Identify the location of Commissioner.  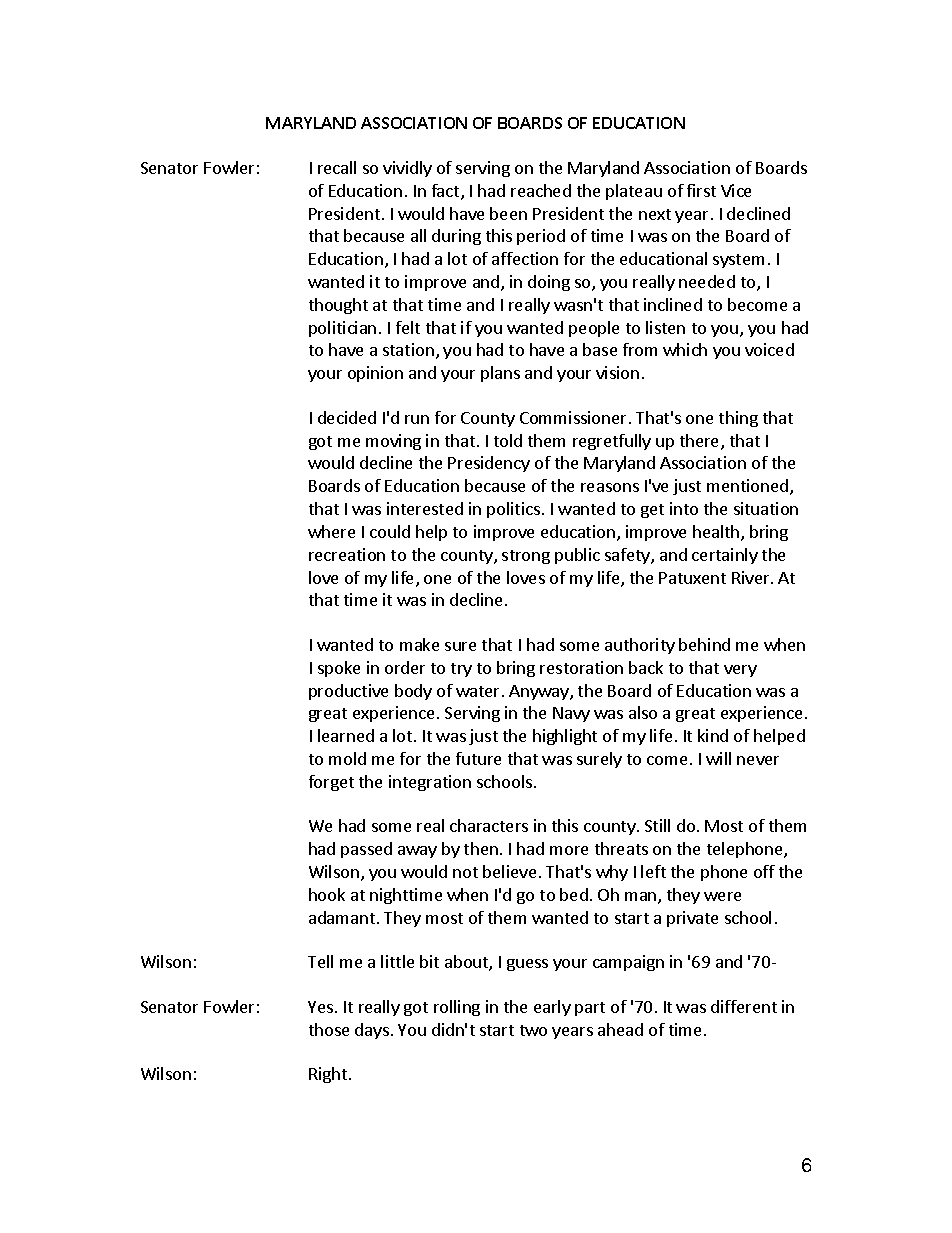
(575, 417).
